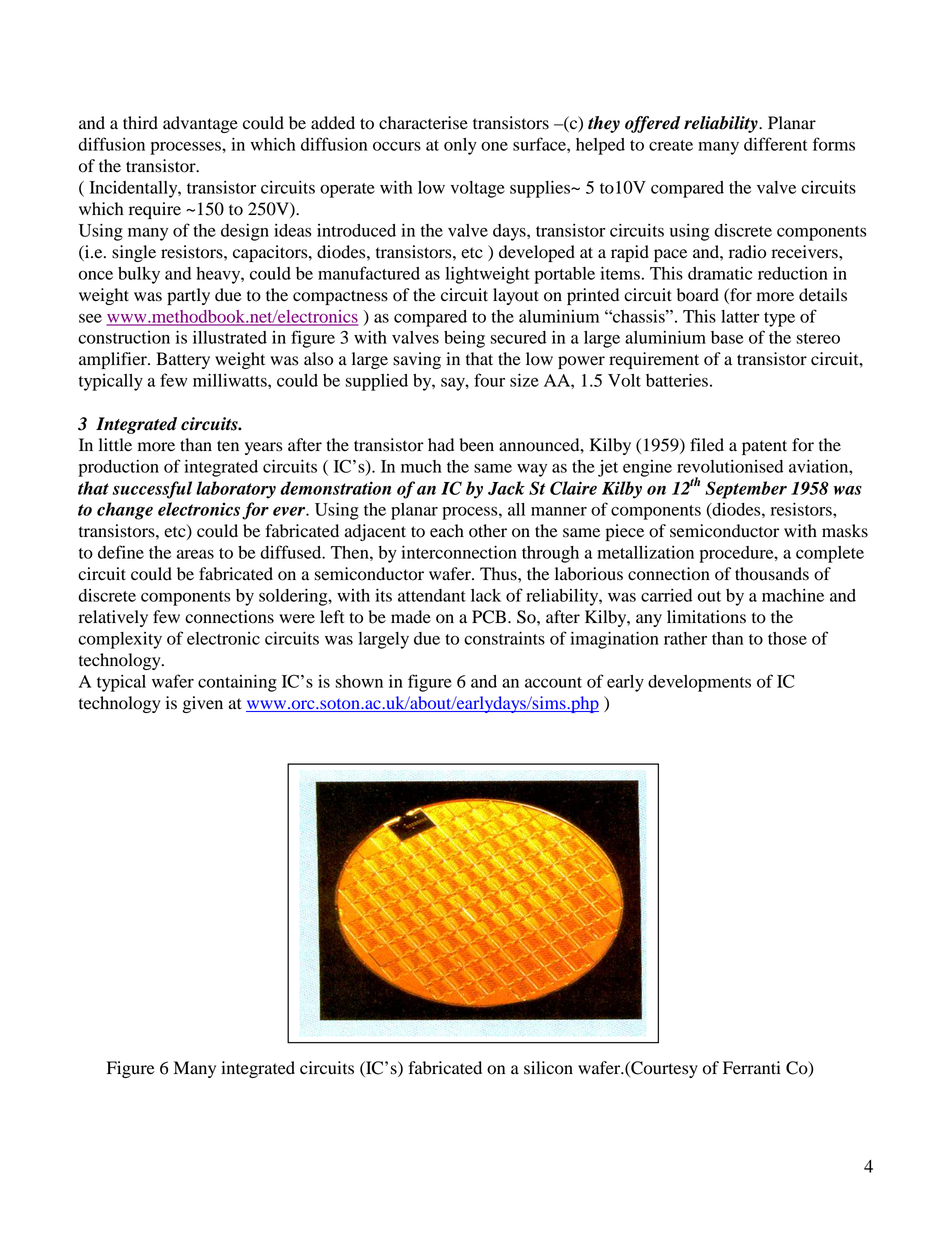 This page has height=1233, width=952. I want to click on developments, so click(699, 683).
